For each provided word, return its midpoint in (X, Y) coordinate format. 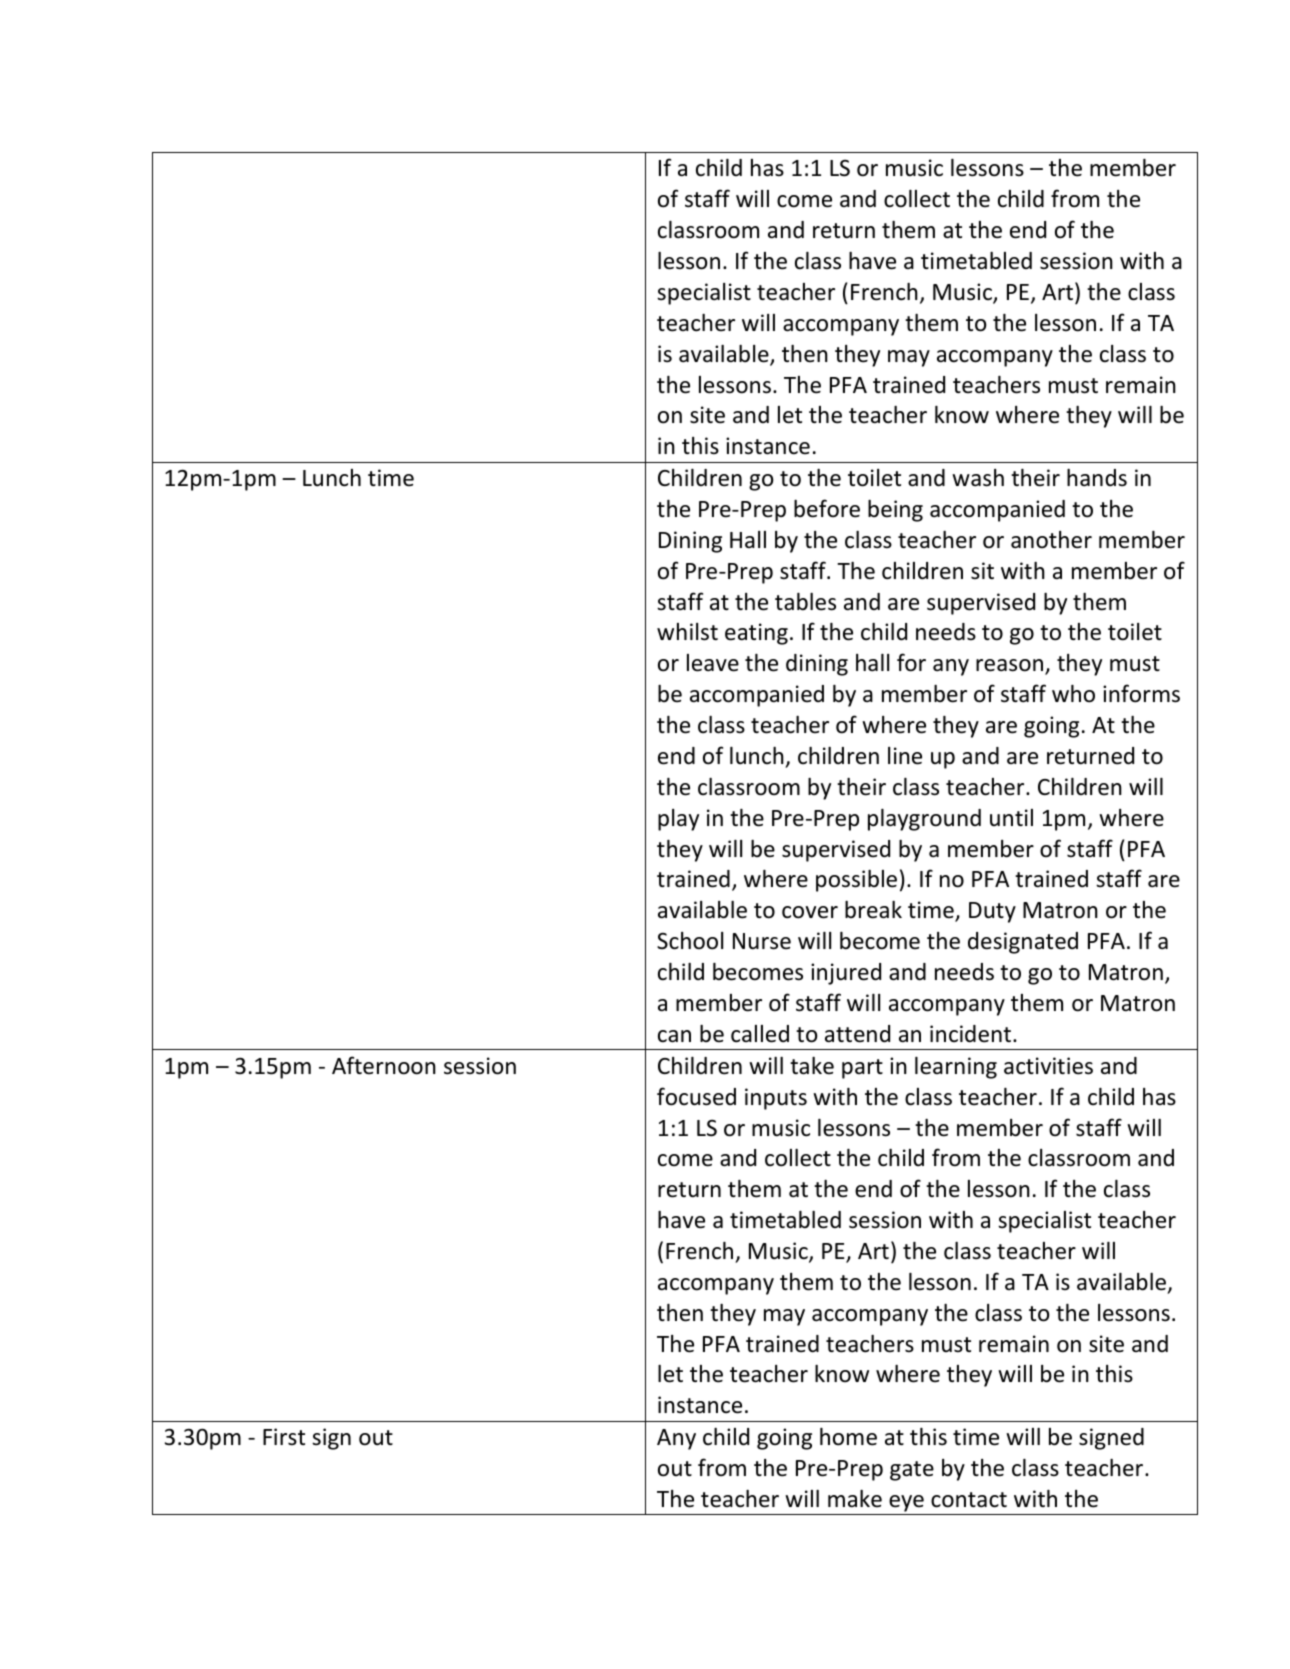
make (855, 1499)
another (1051, 540)
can (674, 1036)
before (827, 508)
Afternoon (384, 1065)
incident (972, 1034)
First (284, 1437)
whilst (687, 632)
